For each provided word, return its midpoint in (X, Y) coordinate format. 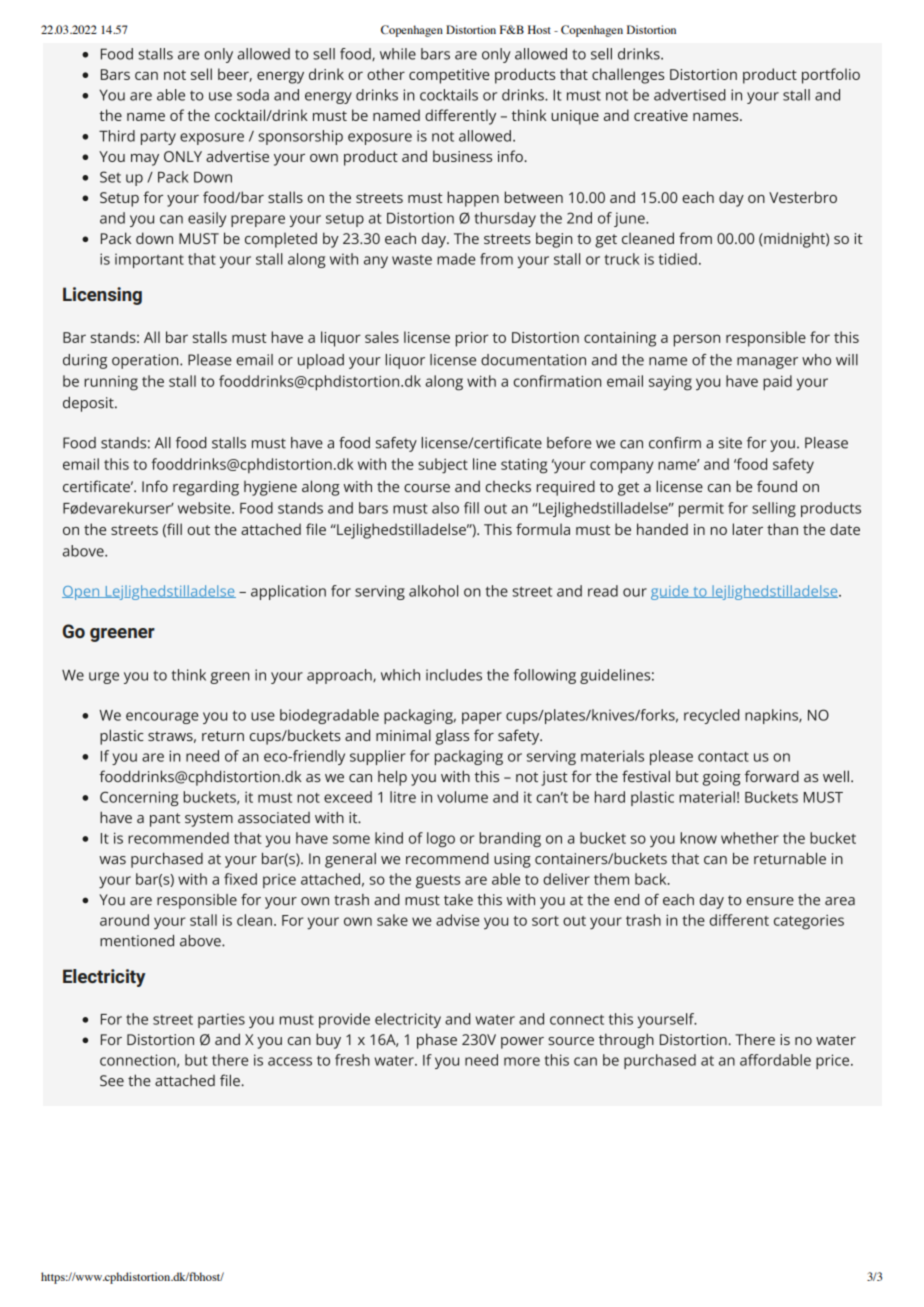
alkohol (433, 591)
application (288, 592)
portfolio (831, 76)
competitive (449, 76)
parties (221, 1020)
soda (253, 95)
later (748, 529)
